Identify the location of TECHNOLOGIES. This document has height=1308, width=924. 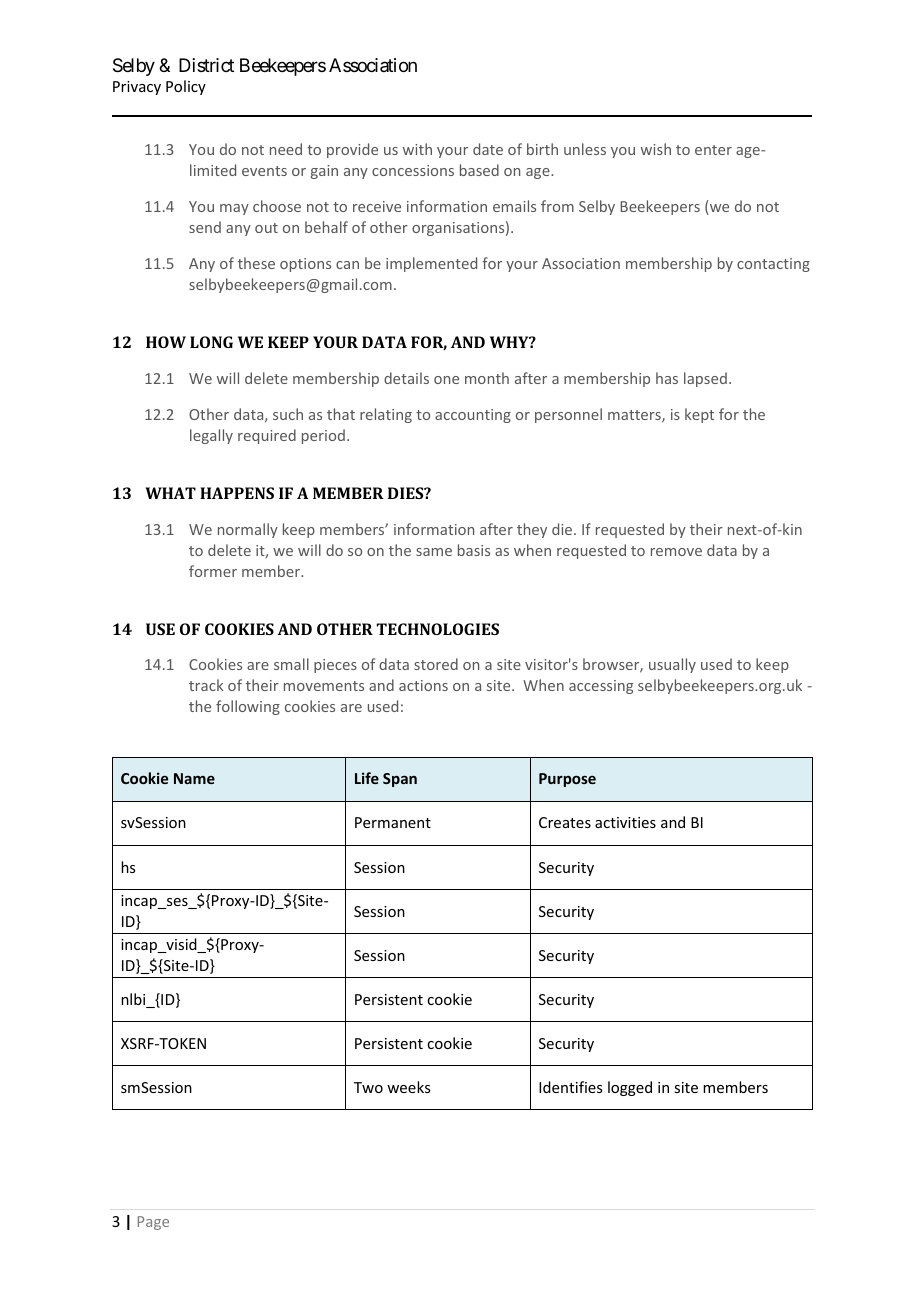
(437, 629).
